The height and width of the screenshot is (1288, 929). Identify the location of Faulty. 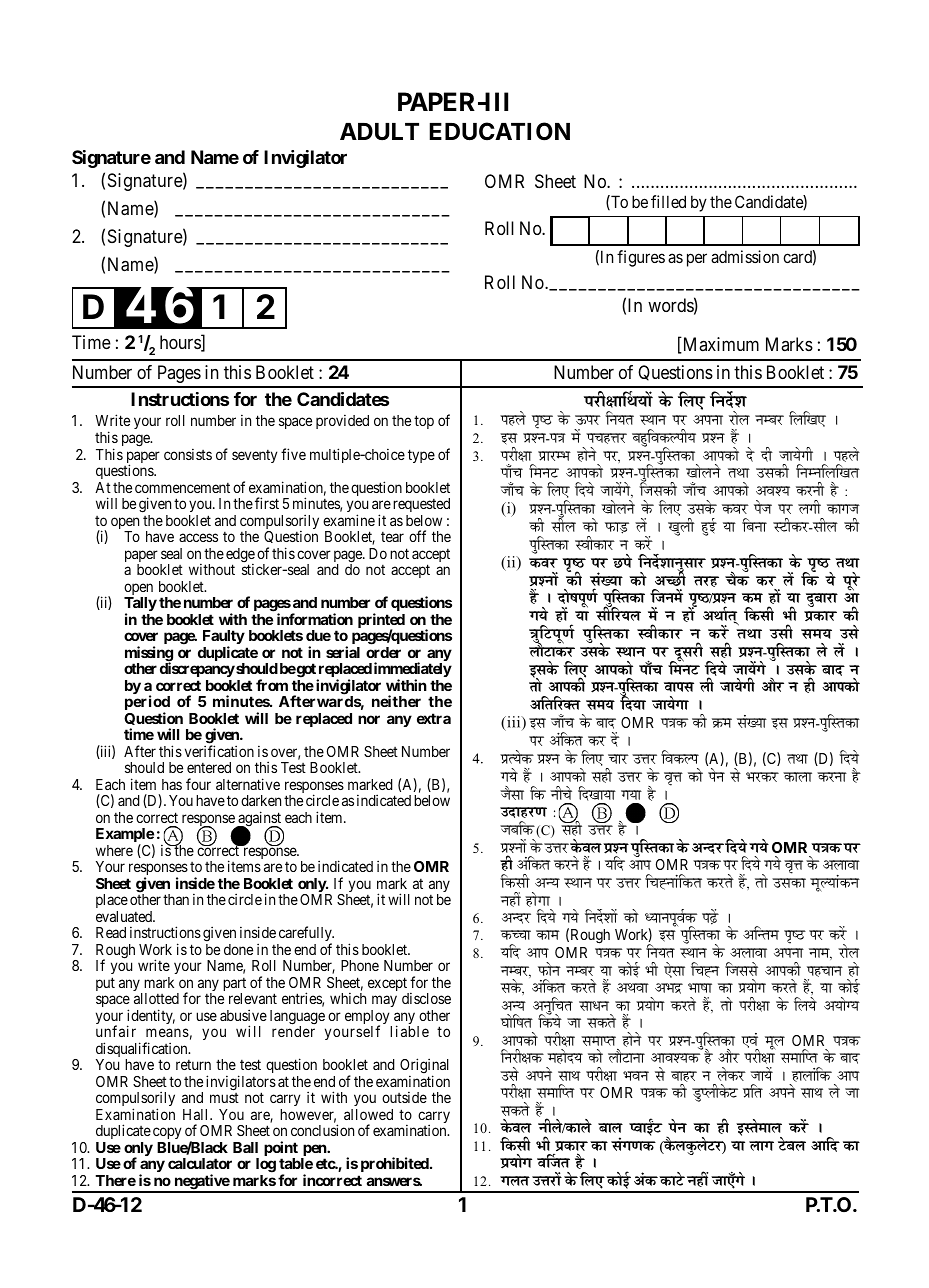
(224, 639).
